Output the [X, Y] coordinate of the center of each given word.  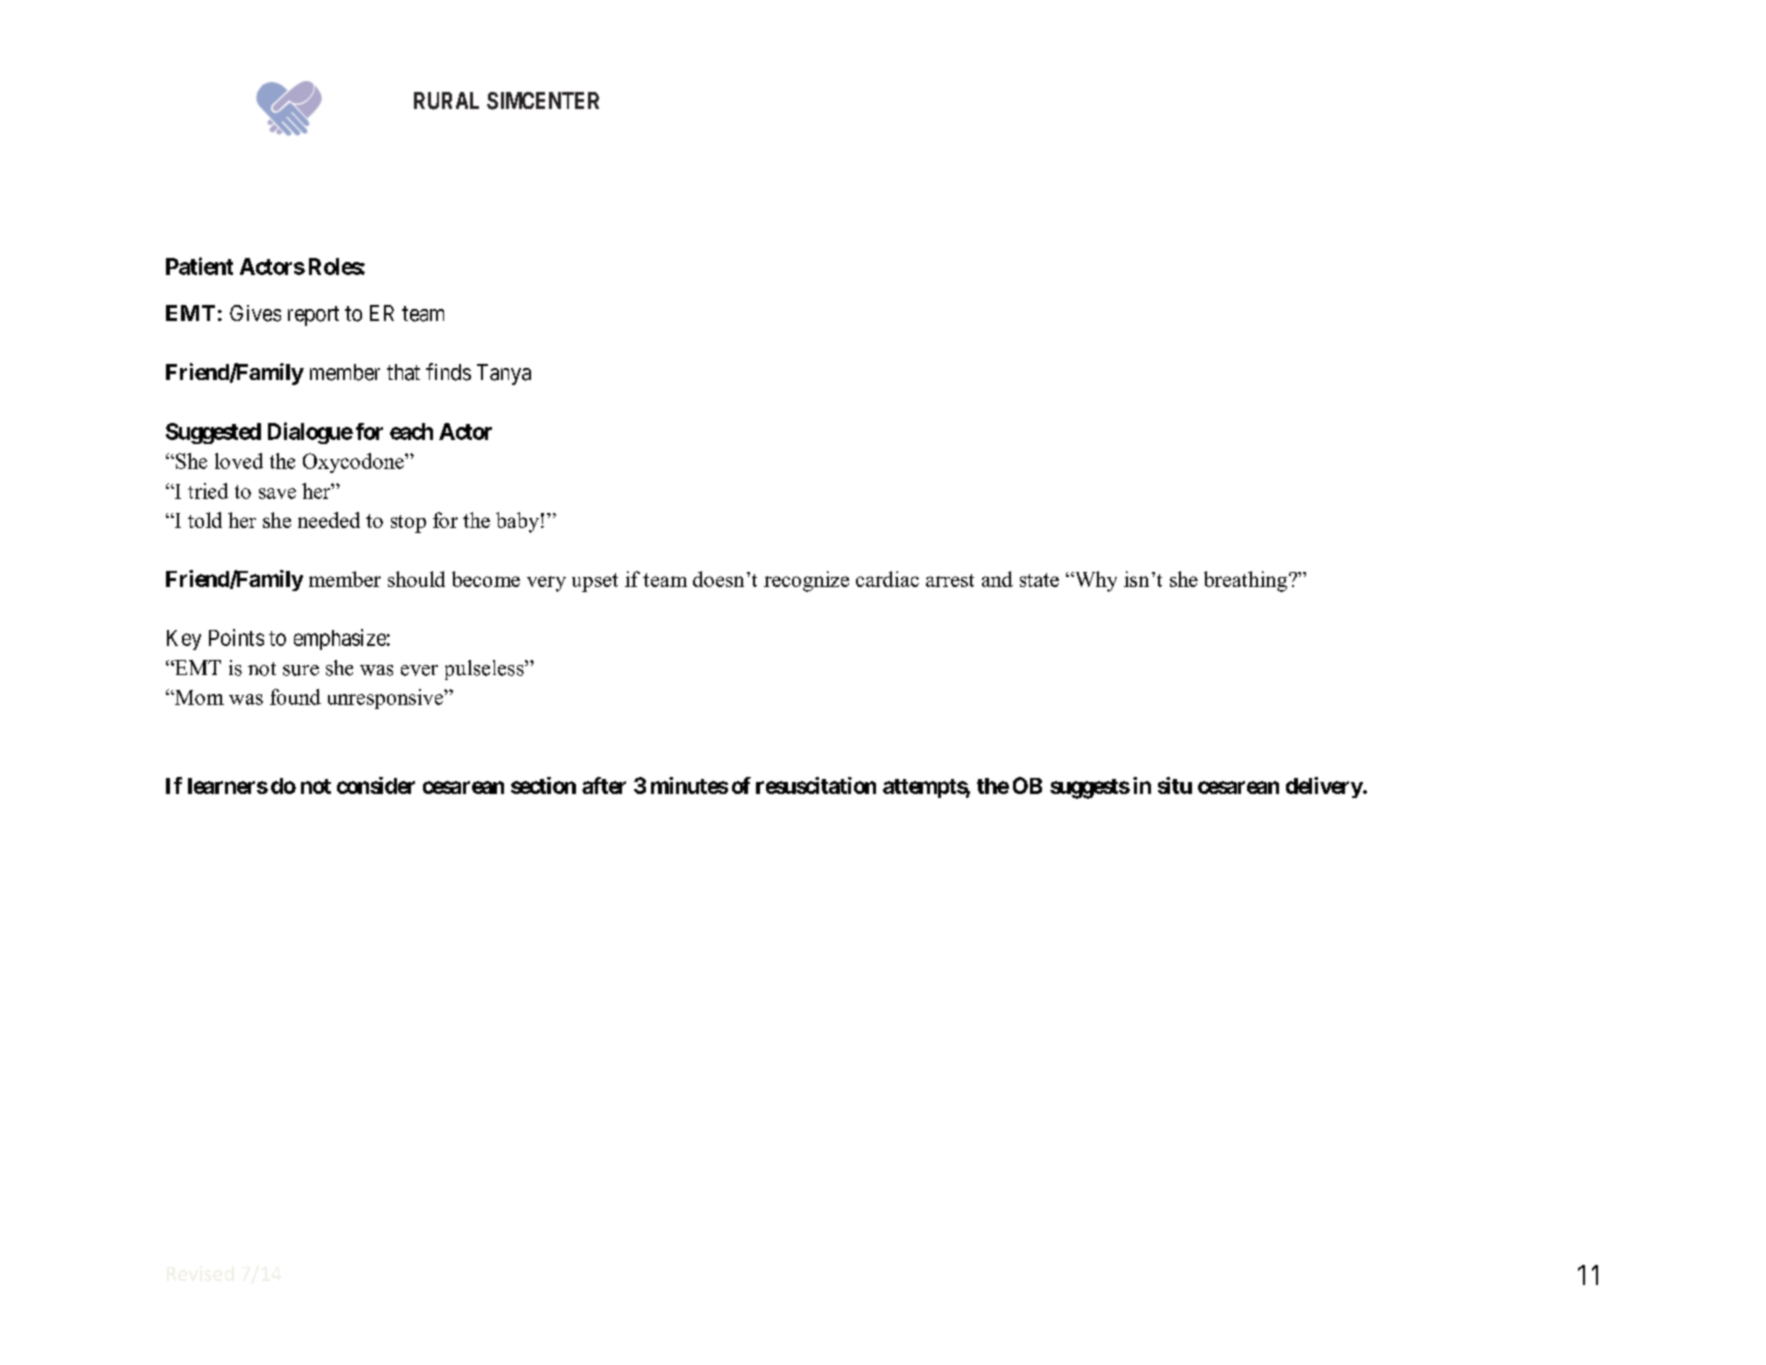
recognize [806, 581]
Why [1094, 581]
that [403, 372]
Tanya [504, 374]
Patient [199, 266]
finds [448, 372]
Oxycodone [354, 463]
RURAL [446, 101]
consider [376, 785]
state [1039, 580]
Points [236, 637]
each [411, 431]
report [313, 316]
